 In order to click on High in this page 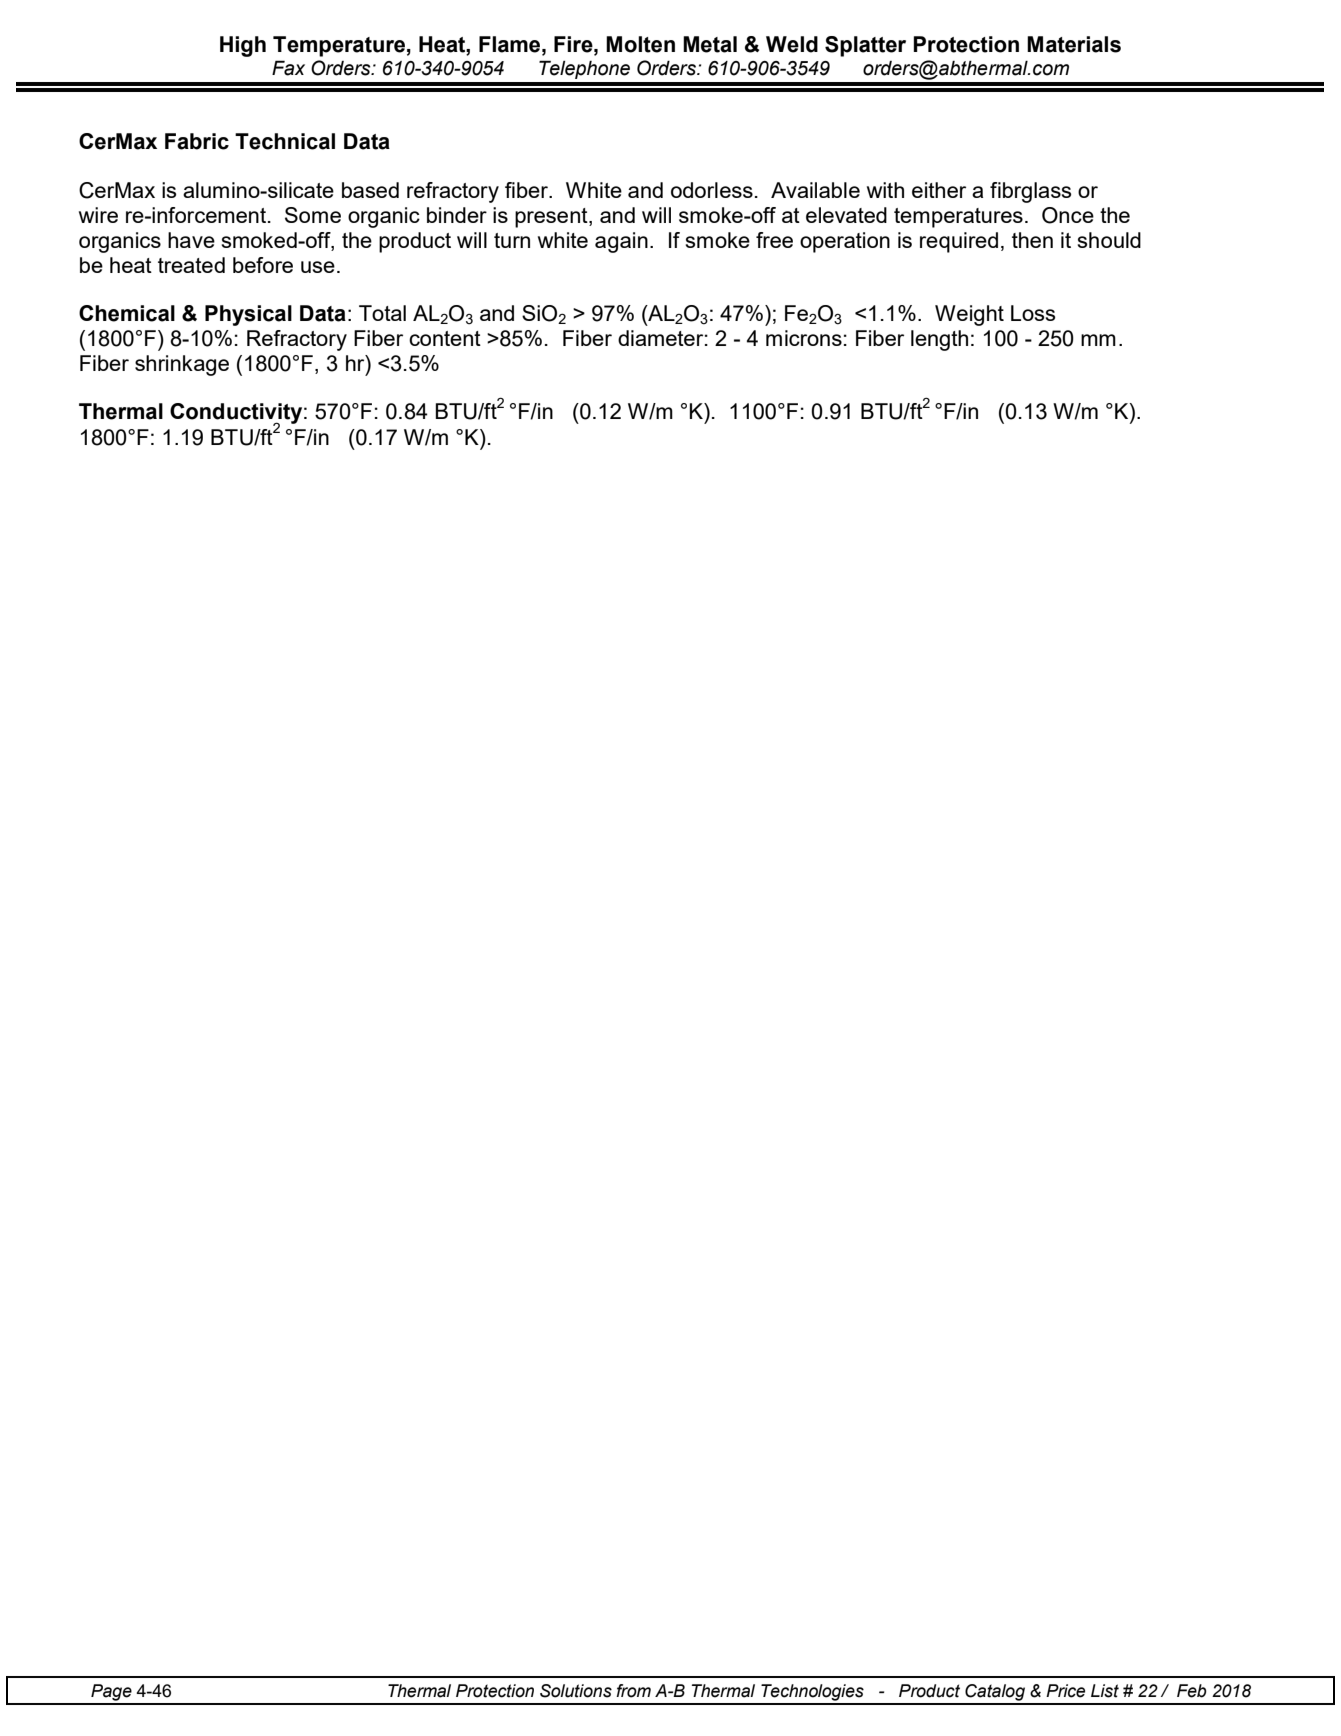, I will do `click(243, 46)`.
